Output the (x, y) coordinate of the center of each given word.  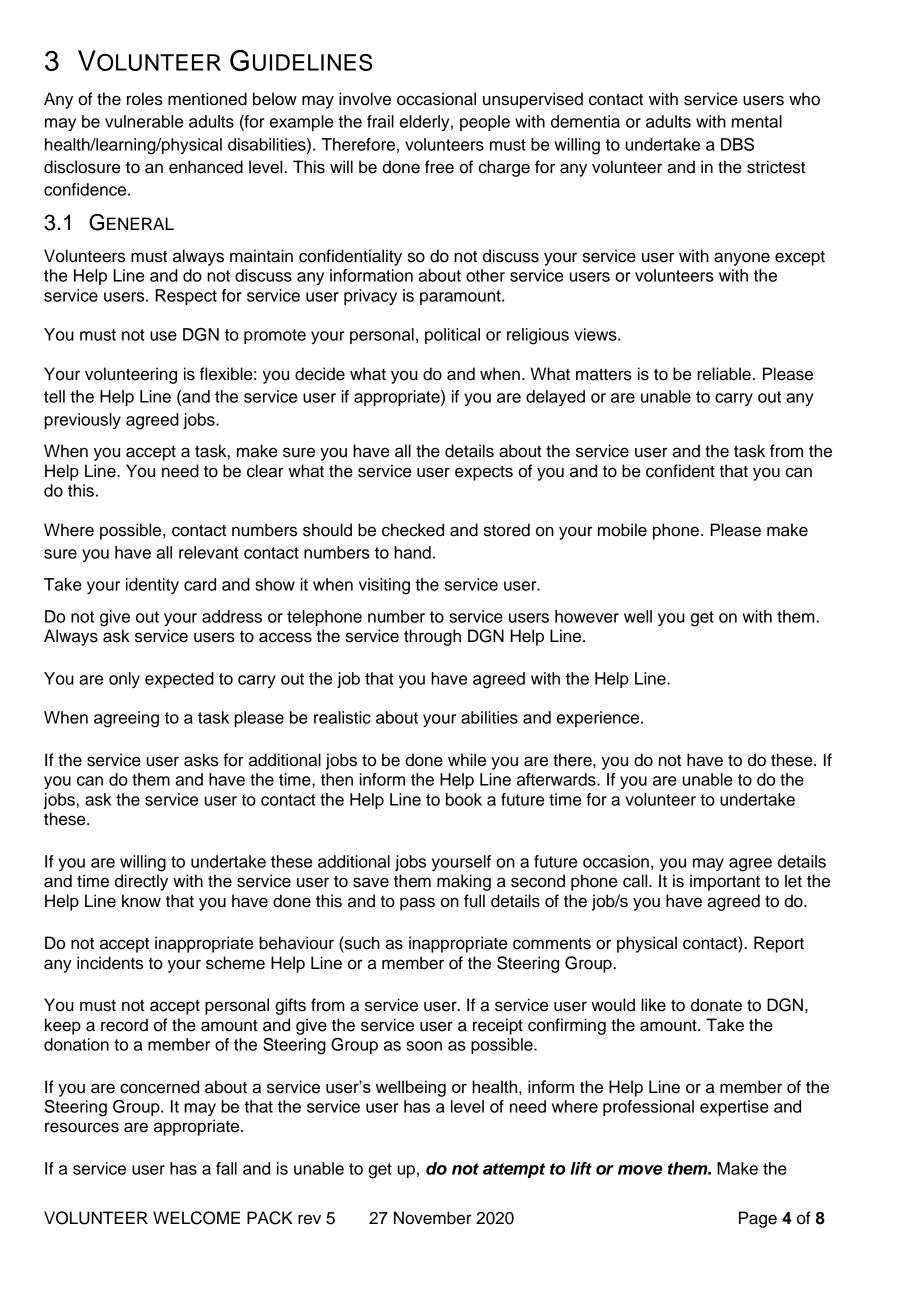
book (464, 799)
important (725, 882)
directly (141, 882)
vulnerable (144, 121)
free (439, 167)
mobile (622, 530)
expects (484, 473)
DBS (737, 144)
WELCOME (196, 1218)
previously (83, 421)
